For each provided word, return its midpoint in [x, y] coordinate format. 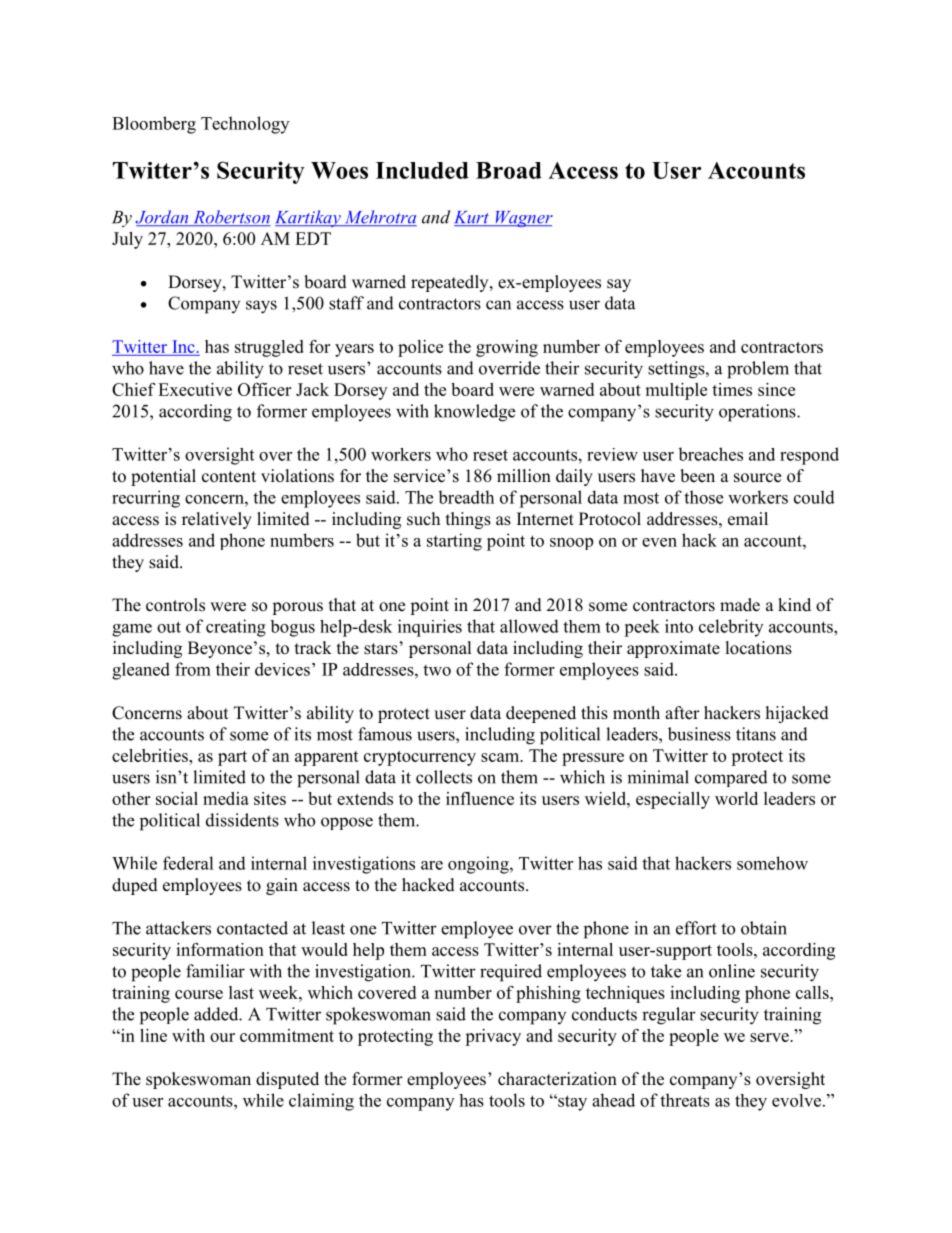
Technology [245, 125]
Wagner [523, 219]
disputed [287, 1080]
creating [236, 628]
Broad [509, 170]
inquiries [430, 628]
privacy [493, 1037]
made [740, 605]
